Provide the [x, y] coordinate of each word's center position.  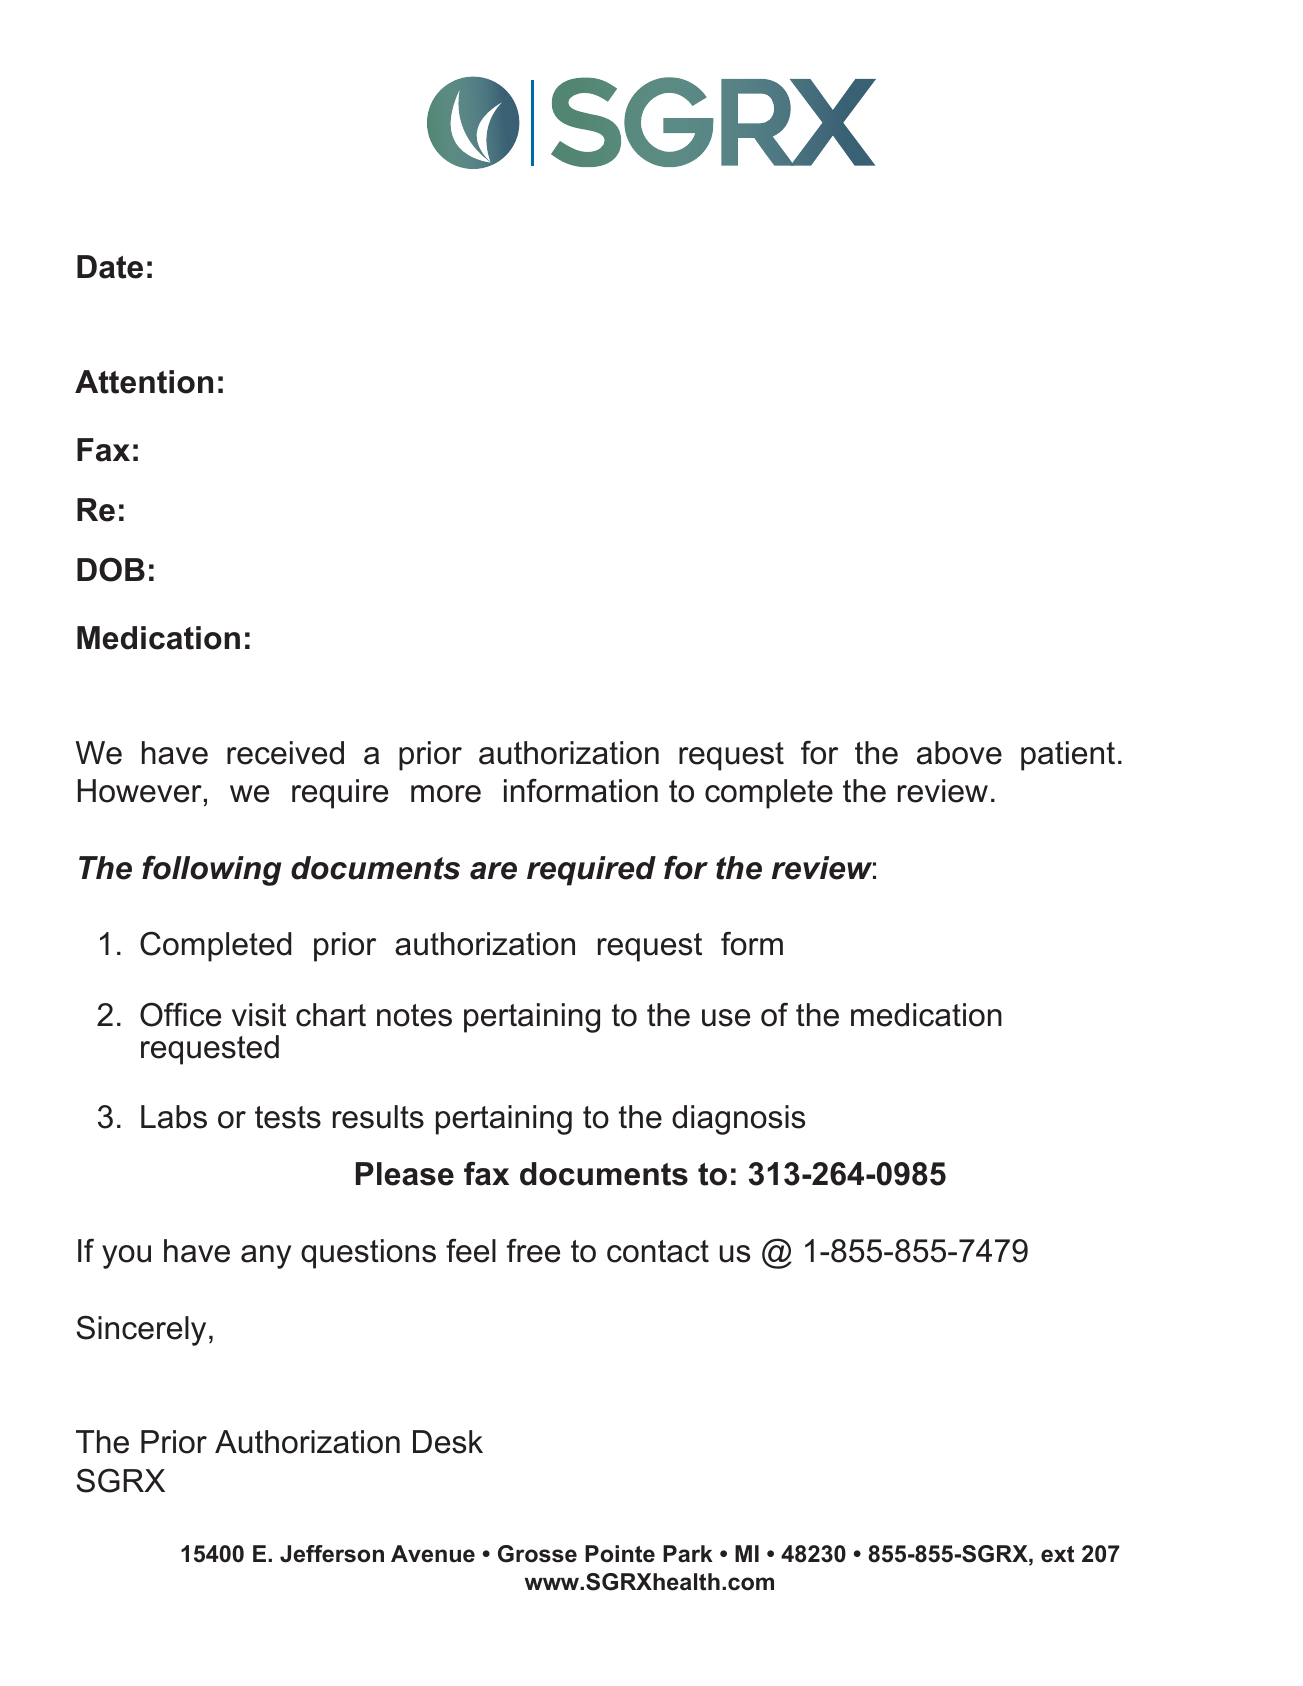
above [959, 753]
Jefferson [332, 1554]
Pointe [620, 1554]
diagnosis [738, 1120]
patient [1068, 756]
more [446, 794]
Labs [174, 1117]
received [285, 753]
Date [110, 267]
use [726, 1018]
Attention [144, 382]
